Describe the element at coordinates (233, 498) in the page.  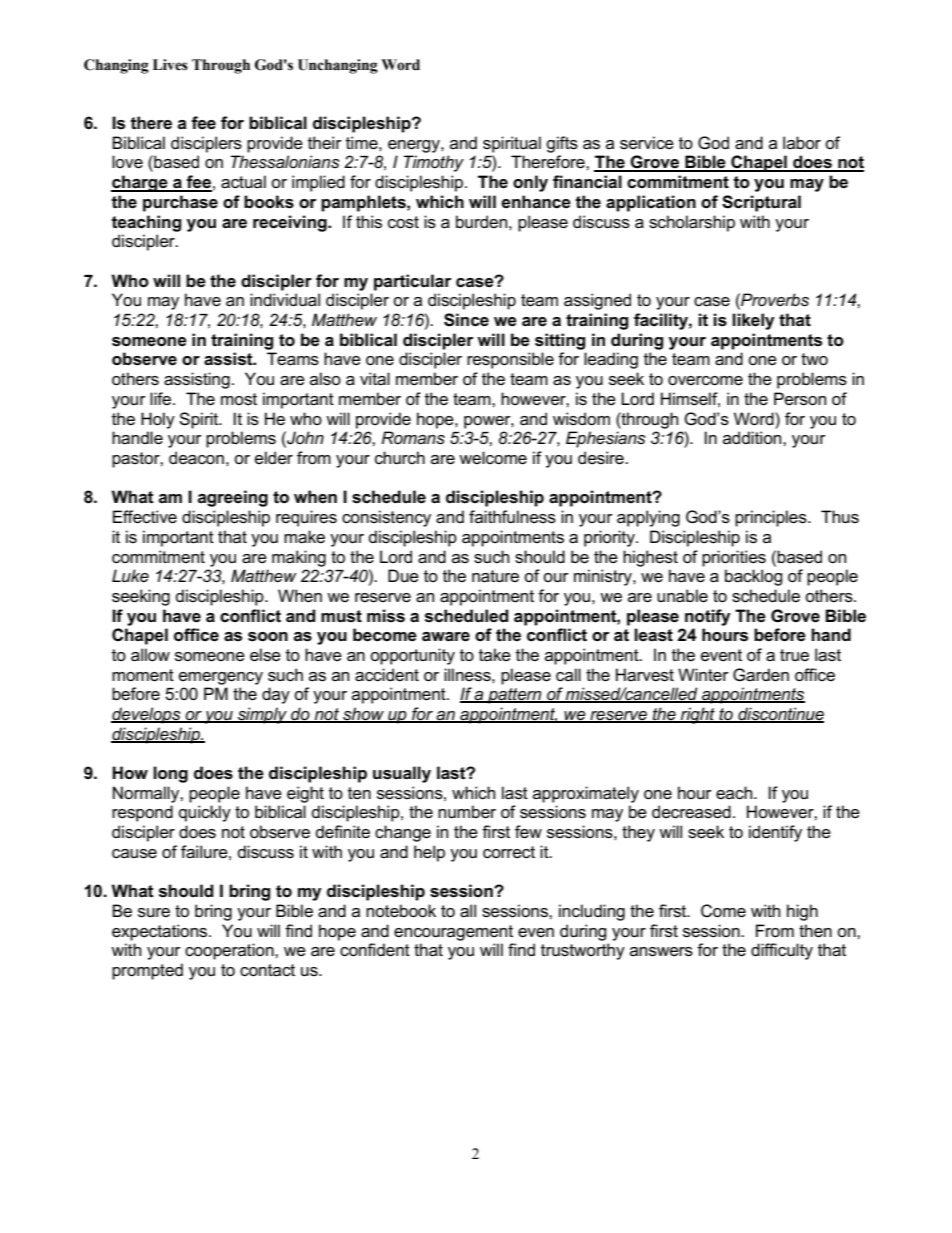
I see `agreeing` at that location.
